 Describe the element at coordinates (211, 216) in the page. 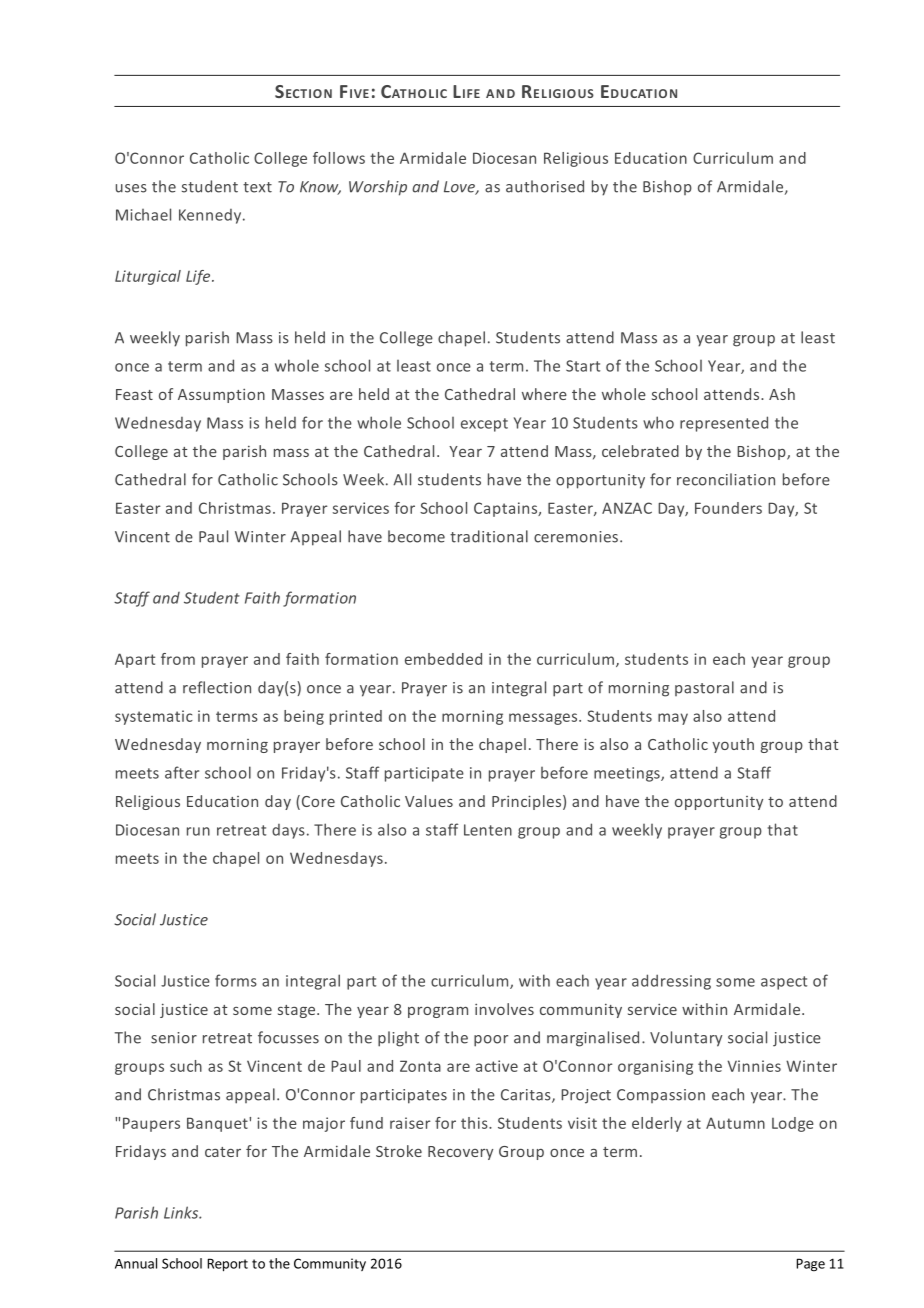

I see `Kennedy` at that location.
